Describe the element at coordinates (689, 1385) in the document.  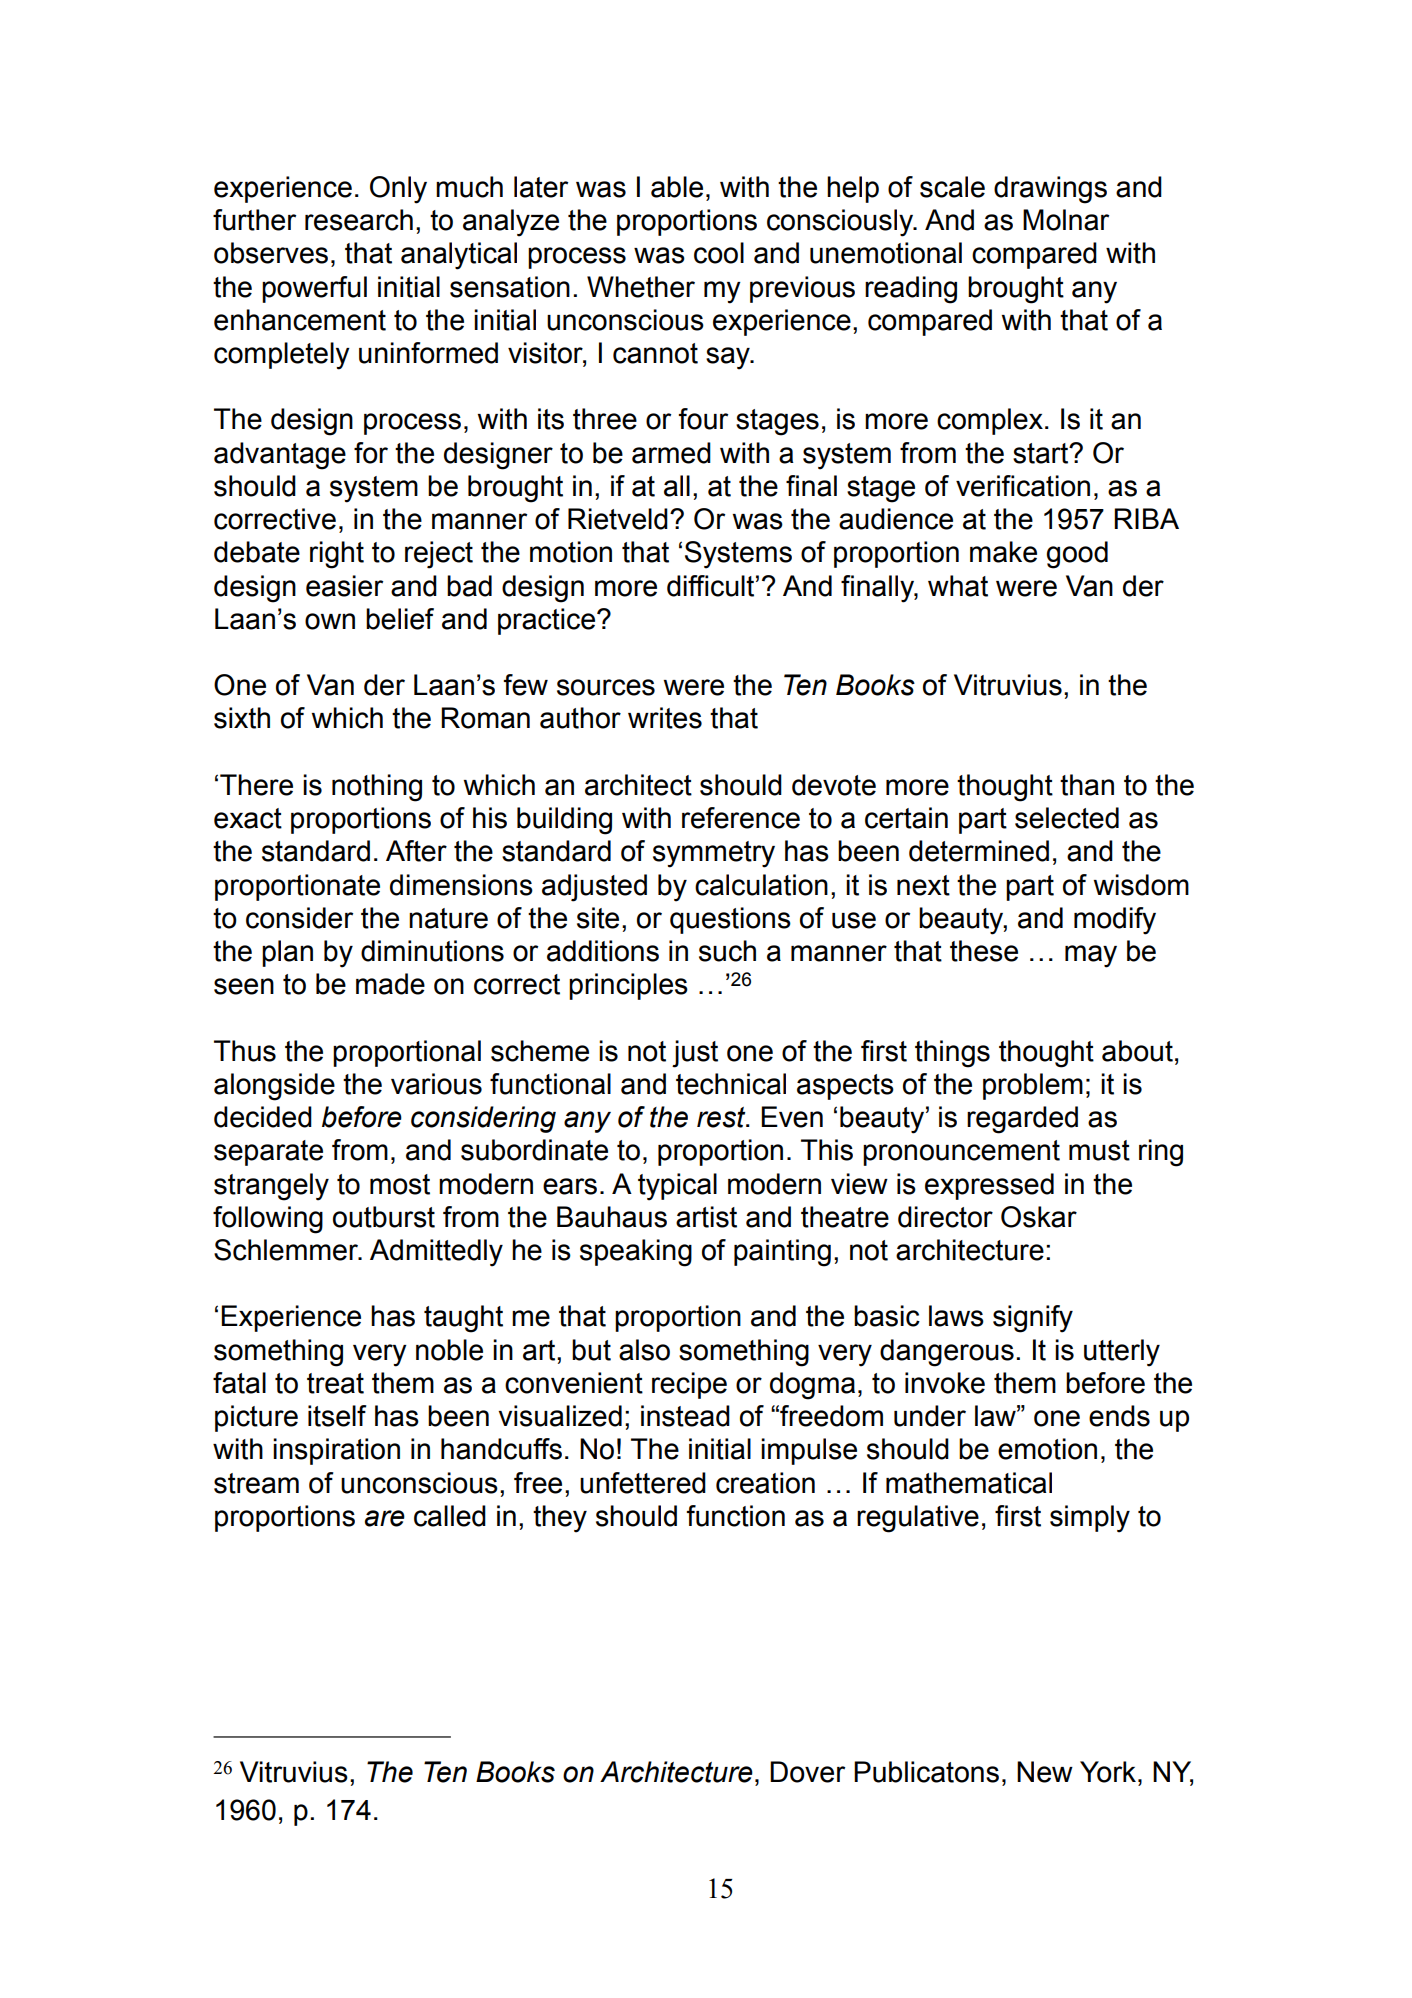
I see `recipe` at that location.
